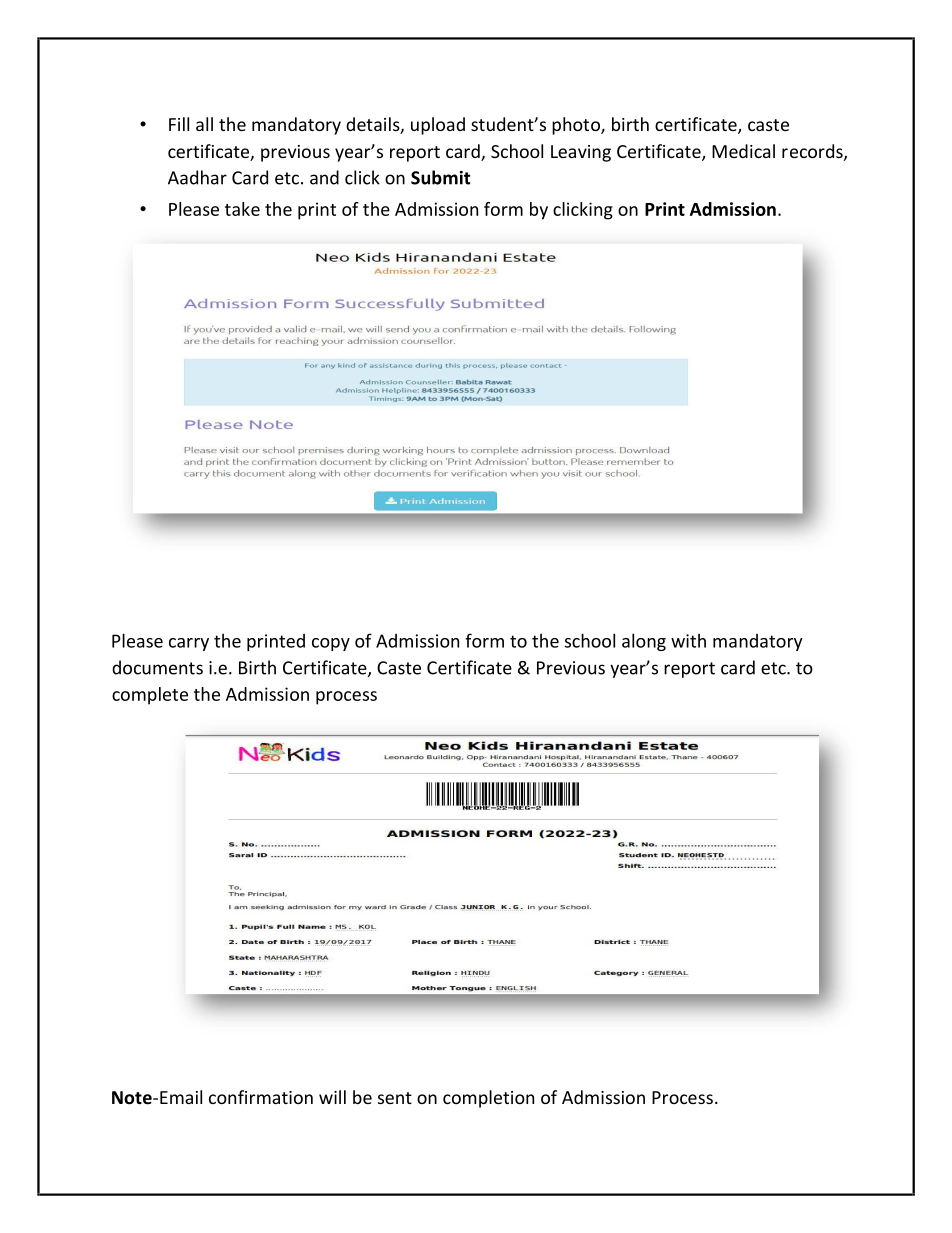 This screenshot has width=952, height=1233. What do you see at coordinates (261, 1097) in the screenshot?
I see `confirmation` at bounding box center [261, 1097].
